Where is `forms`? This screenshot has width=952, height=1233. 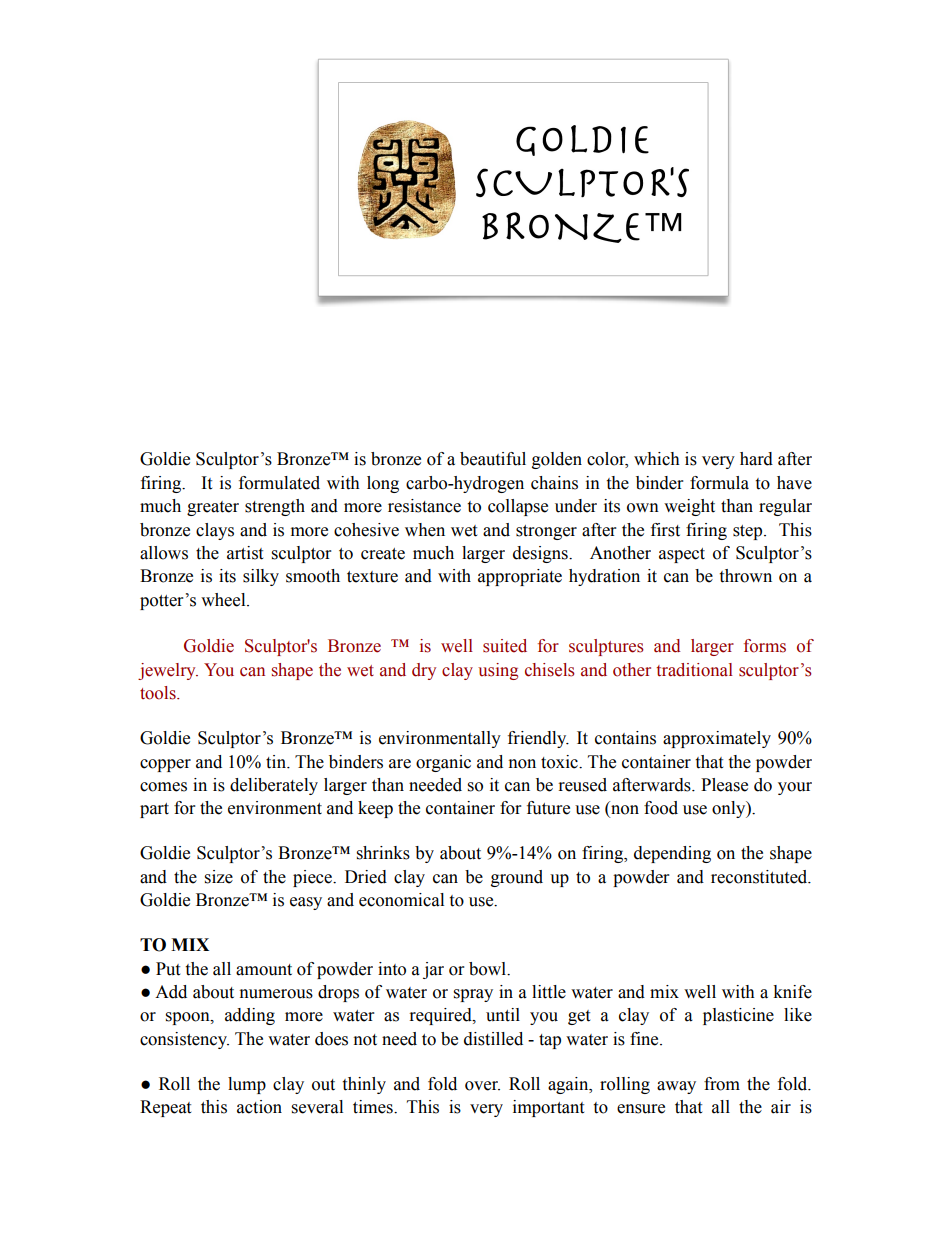 forms is located at coordinates (765, 646).
